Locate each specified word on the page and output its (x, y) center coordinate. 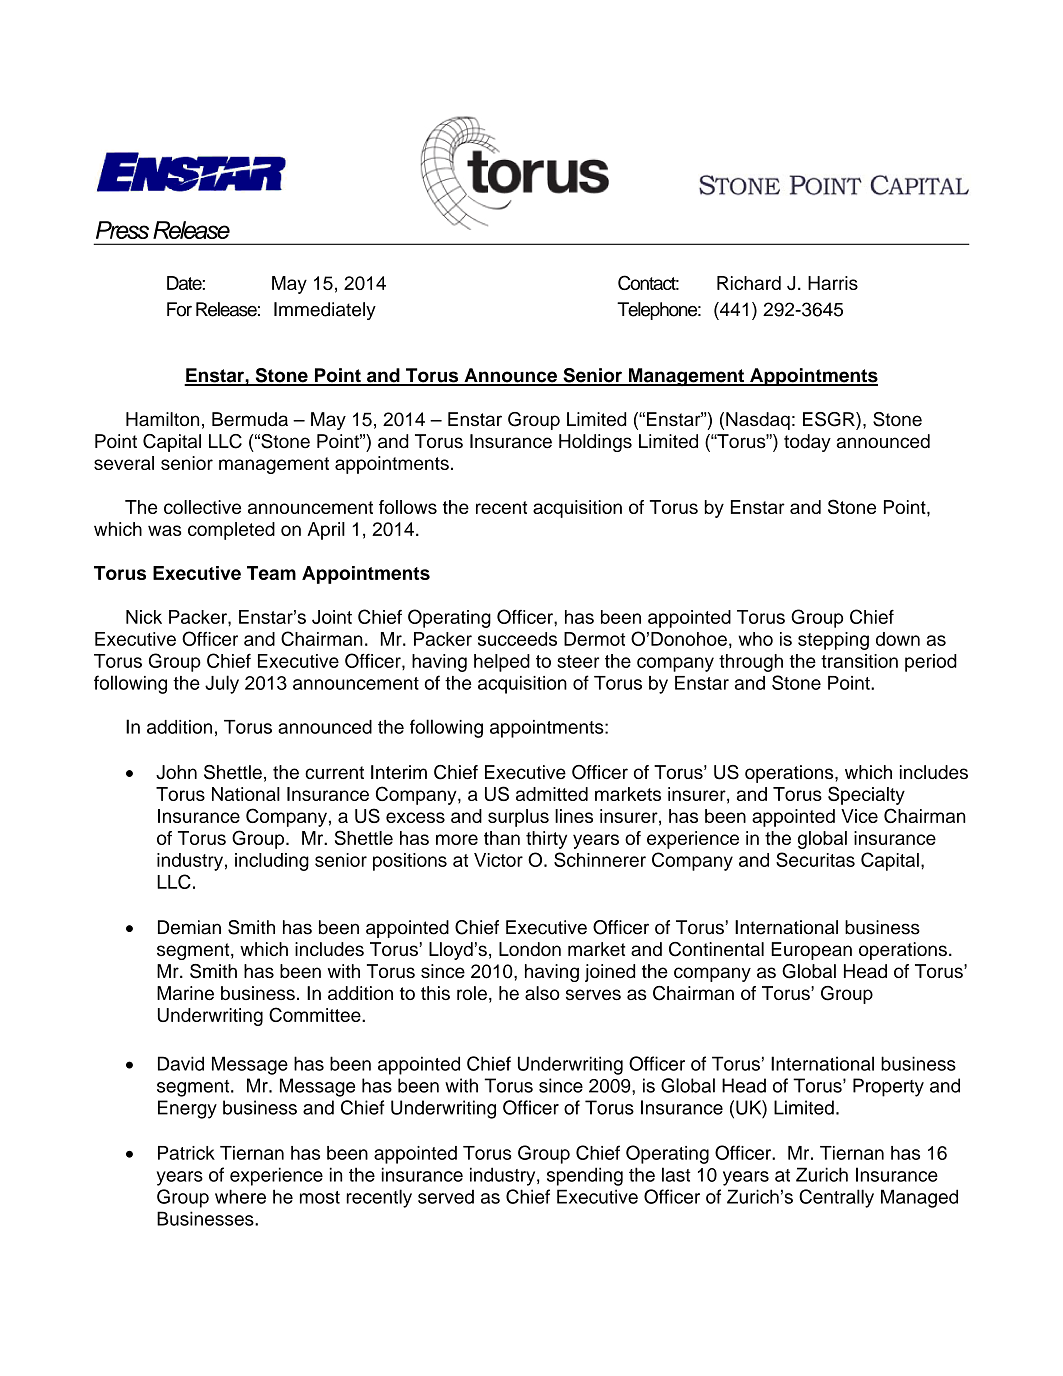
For (179, 309)
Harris (833, 283)
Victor (498, 860)
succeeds (517, 639)
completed (231, 531)
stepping (833, 641)
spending (585, 1176)
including (272, 862)
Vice (859, 816)
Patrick (186, 1153)
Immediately (325, 311)
